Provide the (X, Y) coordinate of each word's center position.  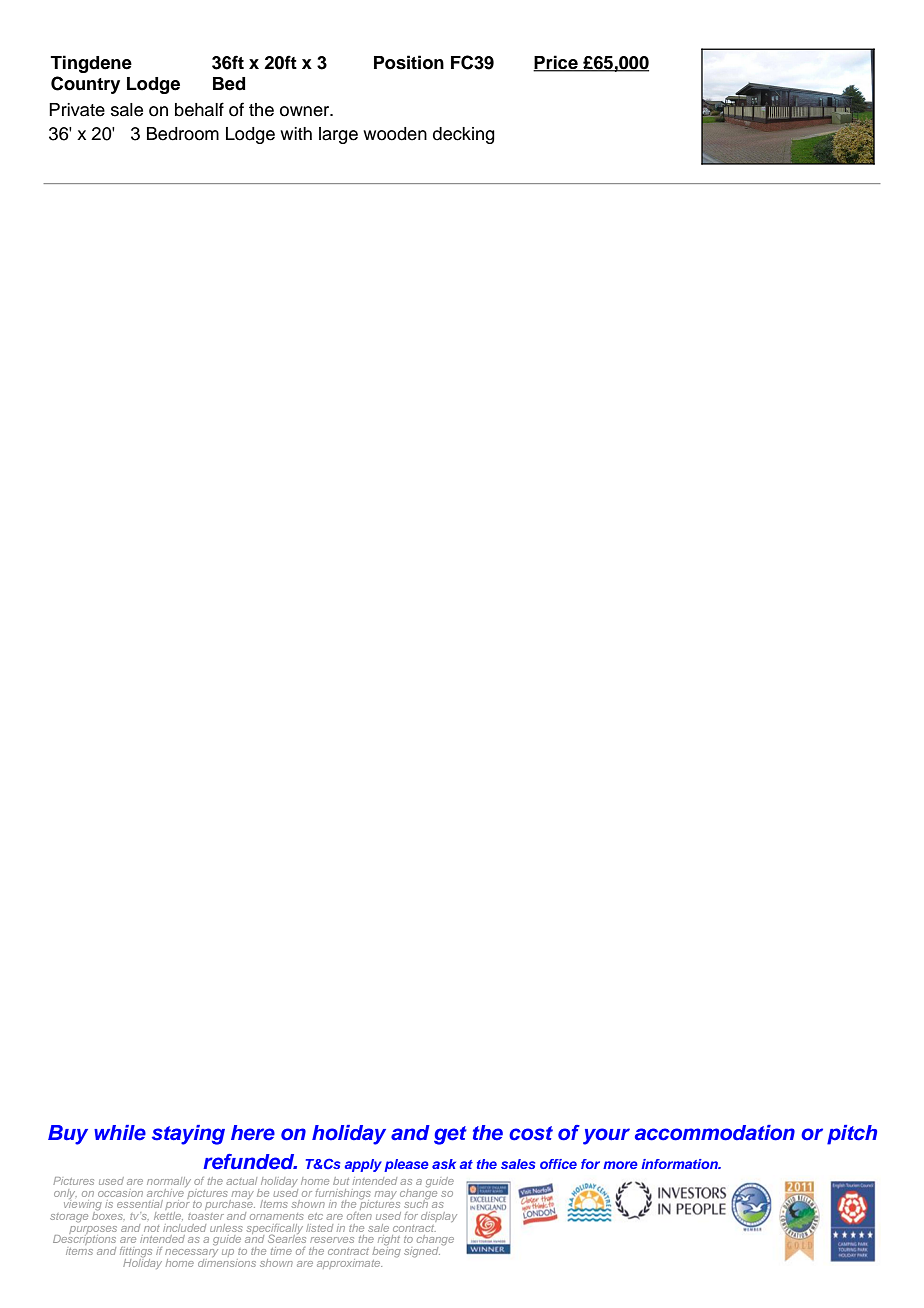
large (338, 135)
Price (556, 63)
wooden (395, 134)
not (152, 1228)
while (120, 1133)
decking (464, 135)
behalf (199, 109)
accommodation (715, 1133)
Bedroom (183, 134)
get (450, 1135)
